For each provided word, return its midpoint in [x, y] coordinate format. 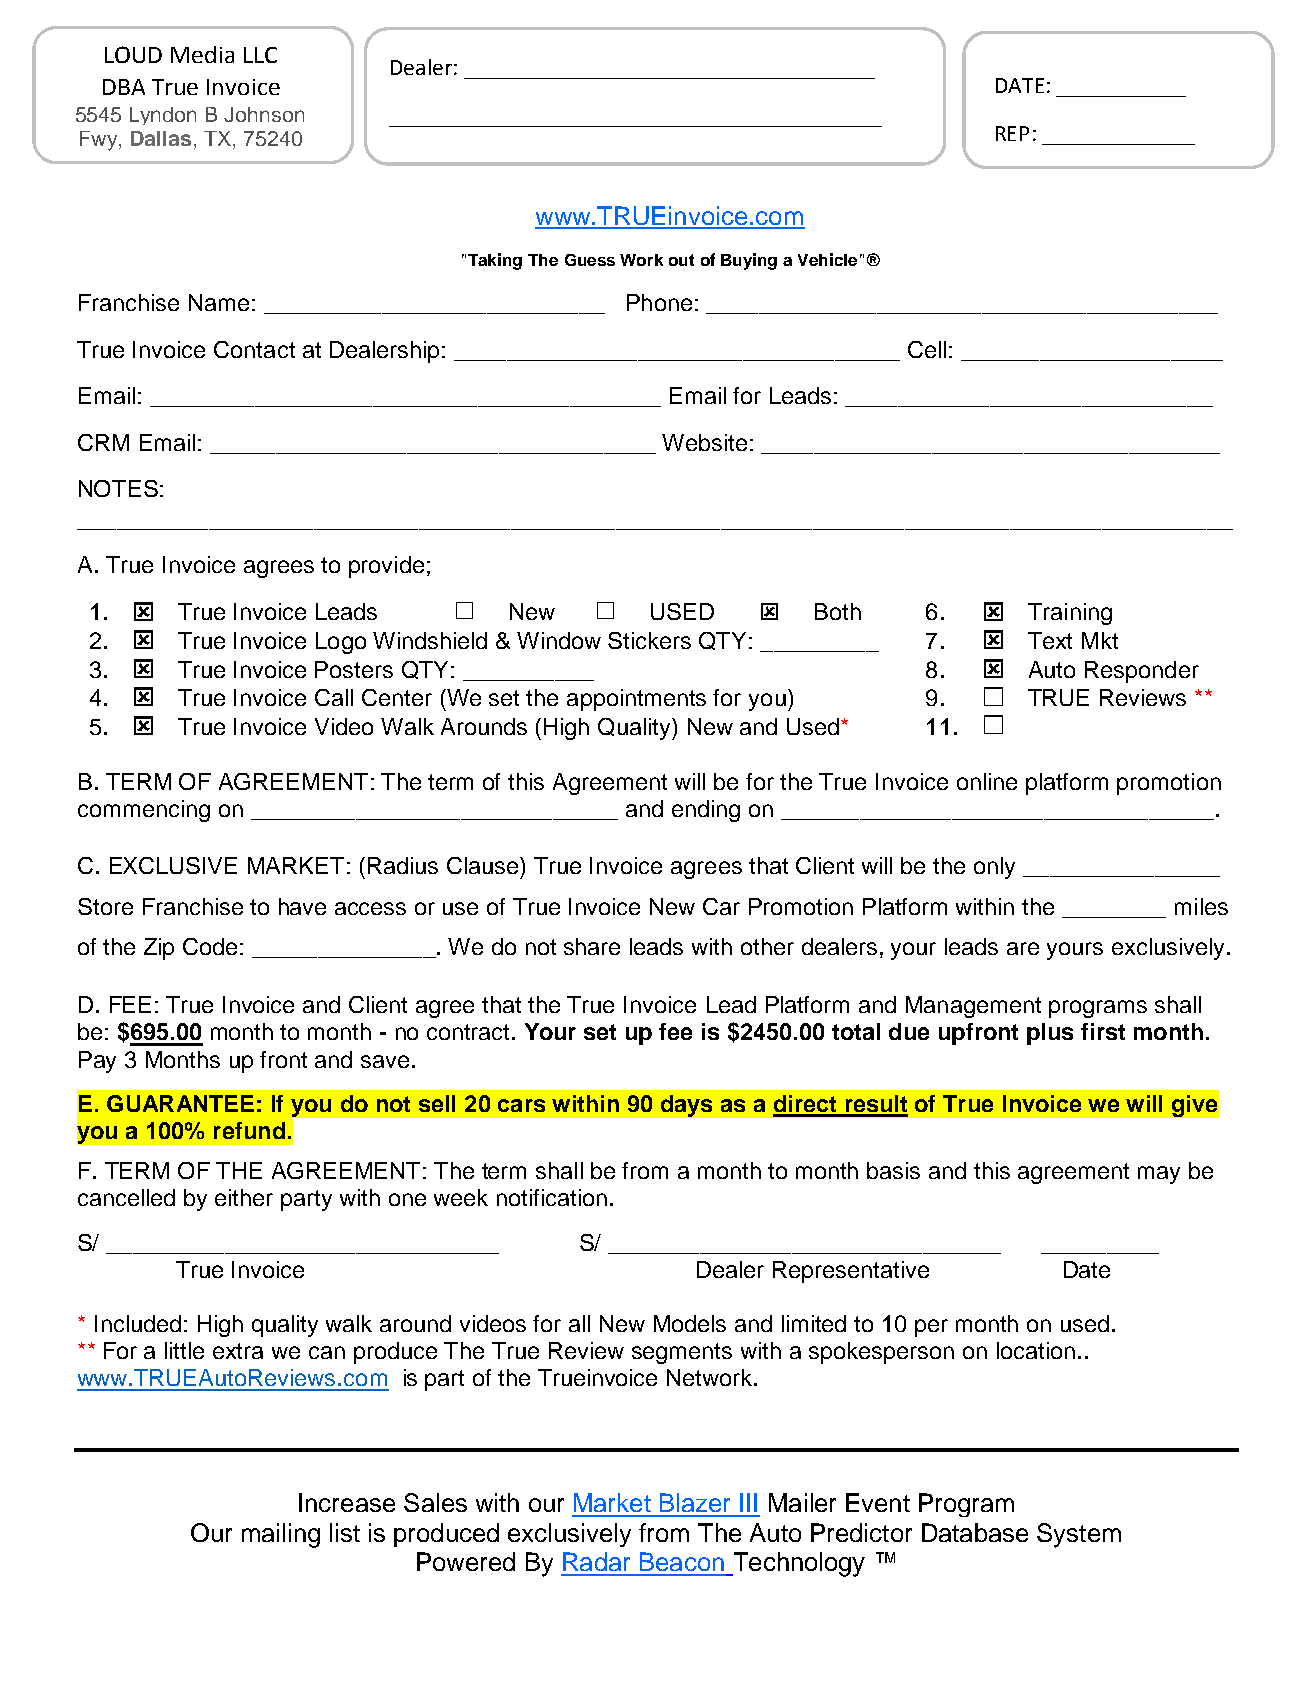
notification [552, 1197]
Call [334, 697]
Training [1070, 614]
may [1159, 1175]
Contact [254, 349]
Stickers [649, 640]
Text [1050, 640]
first [1103, 1031]
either [244, 1197]
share [592, 946]
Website [704, 442]
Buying [749, 261]
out [681, 260]
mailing [281, 1535]
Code [210, 946]
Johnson [264, 114]
